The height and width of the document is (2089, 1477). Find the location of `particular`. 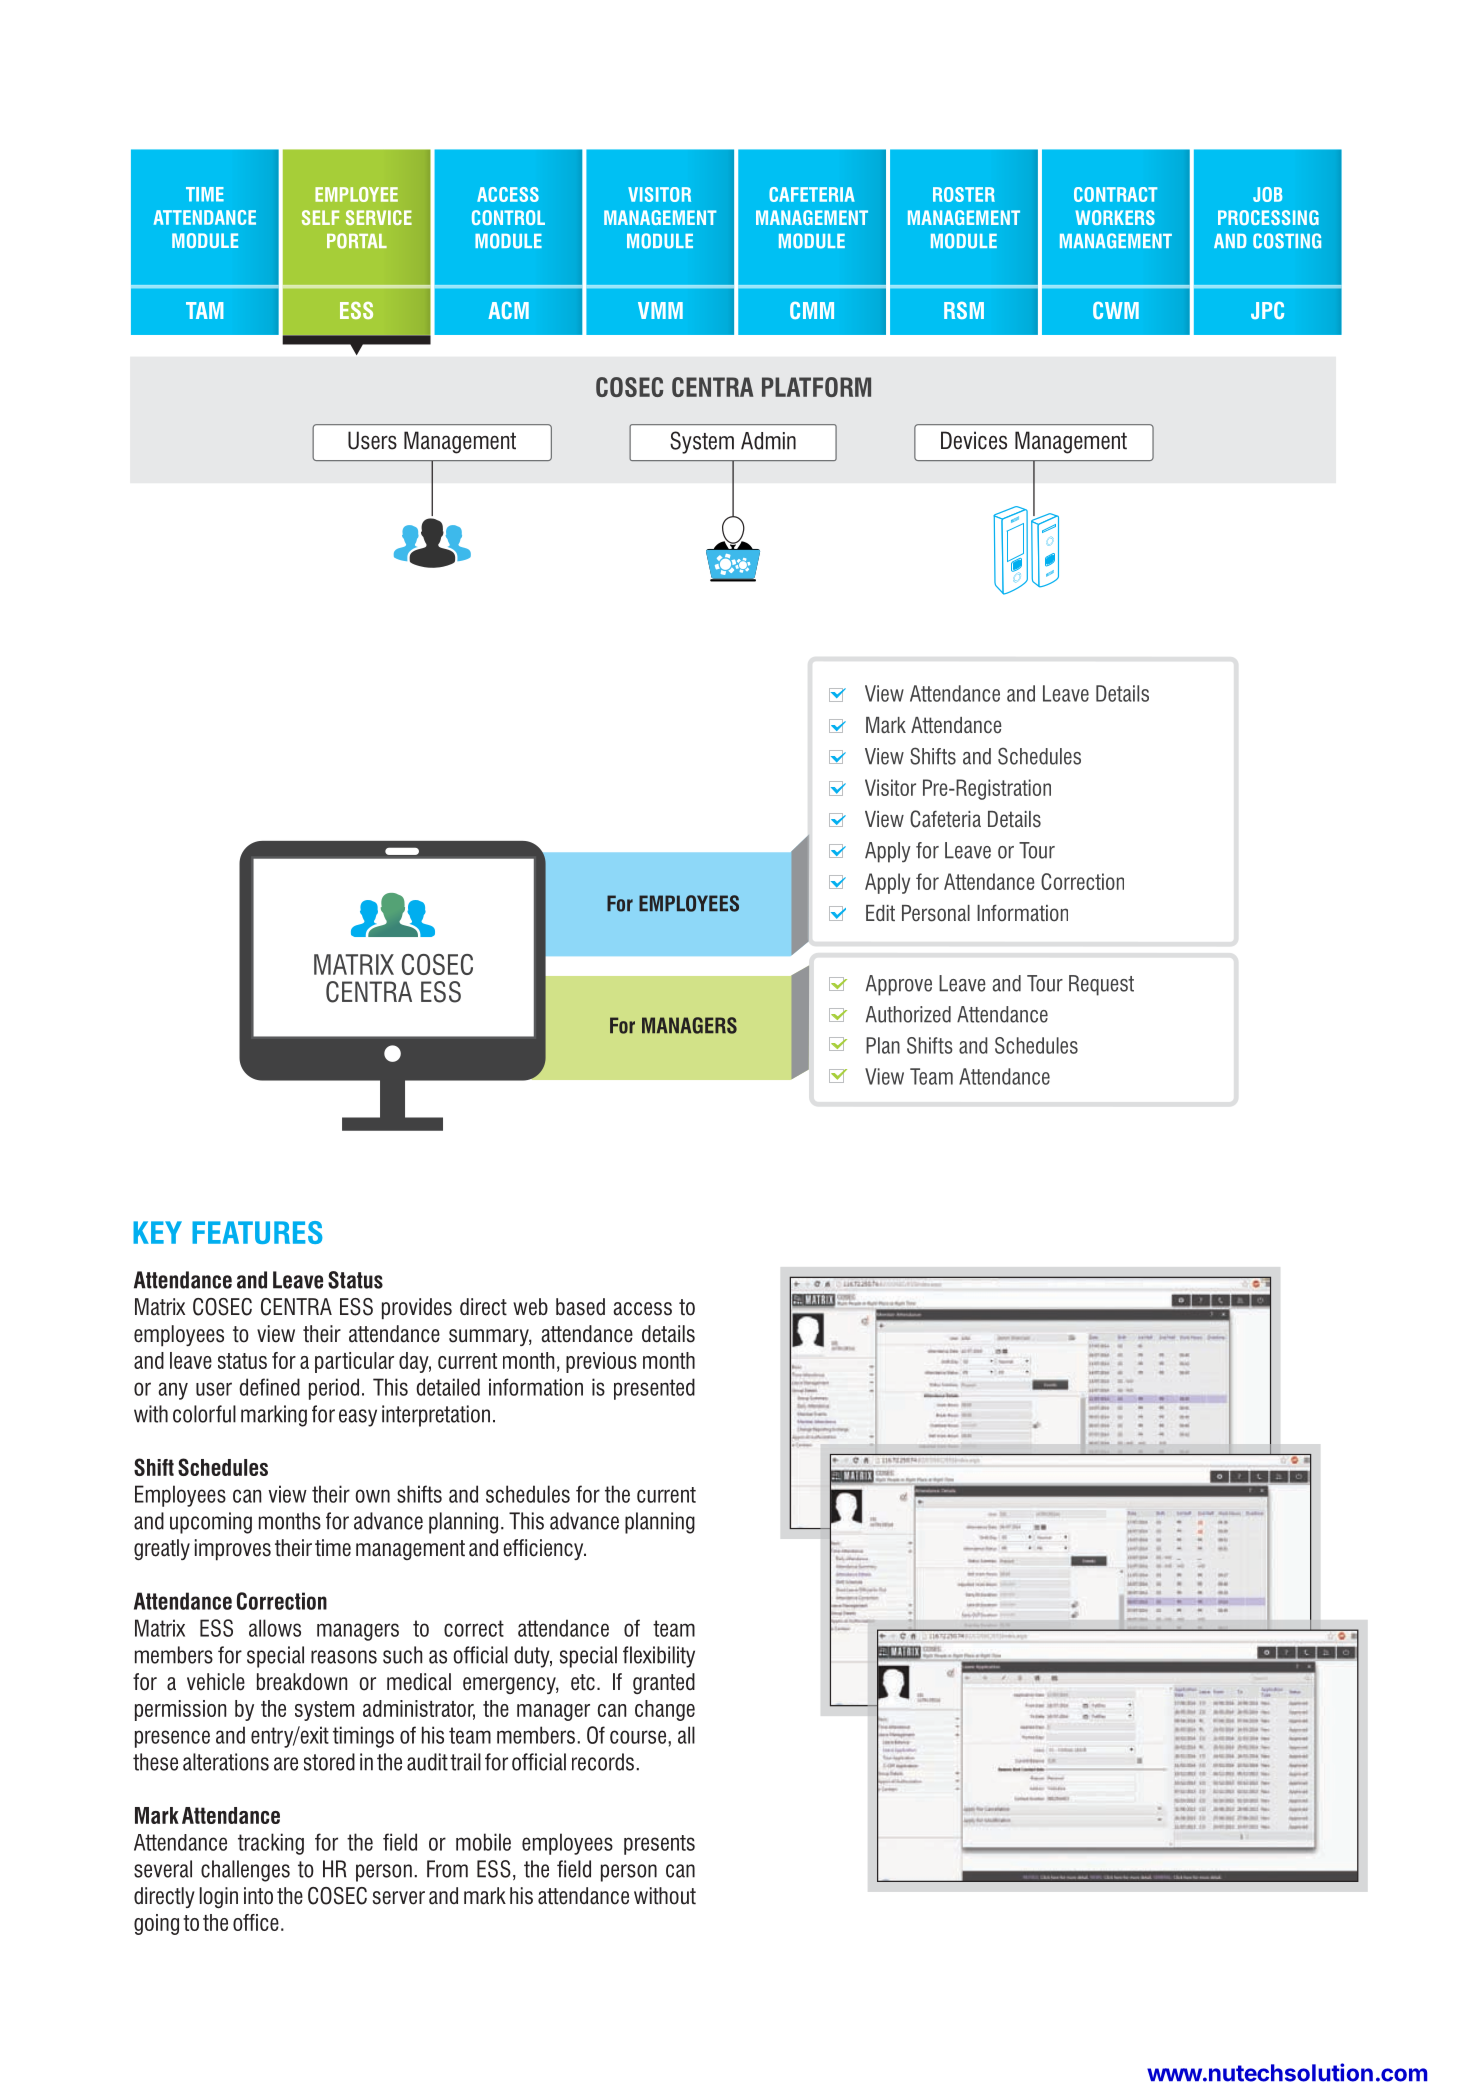

particular is located at coordinates (354, 1362).
